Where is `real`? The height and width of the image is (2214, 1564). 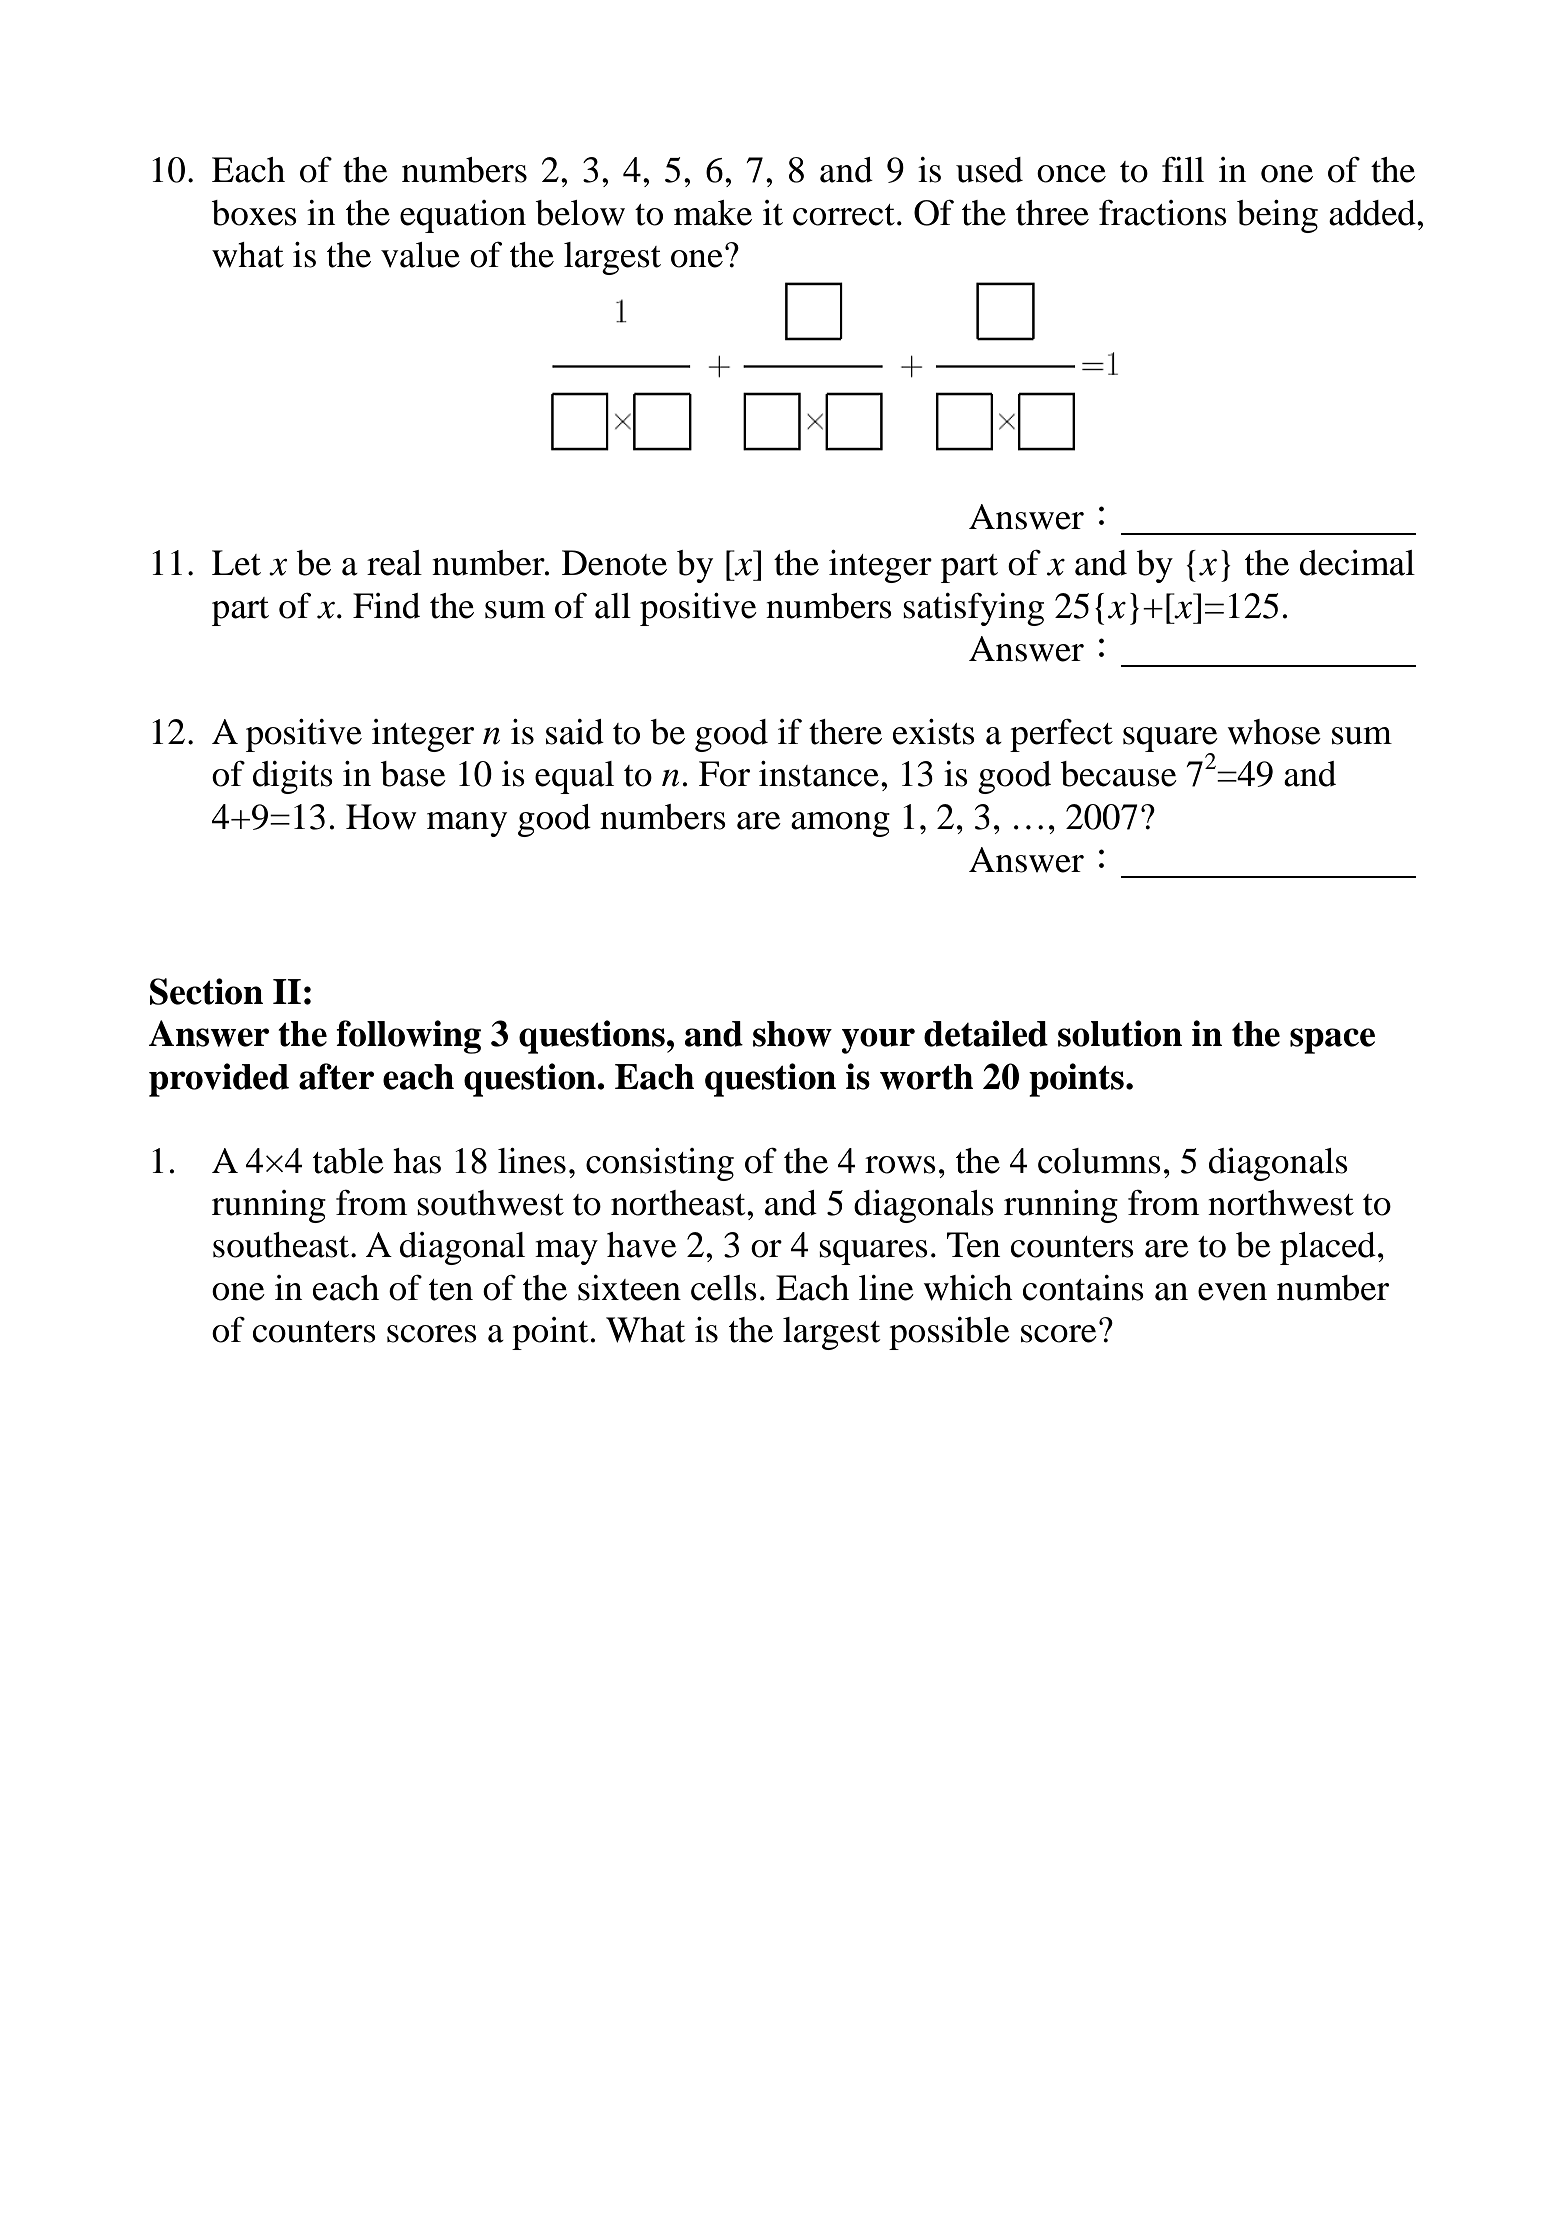 real is located at coordinates (394, 563).
